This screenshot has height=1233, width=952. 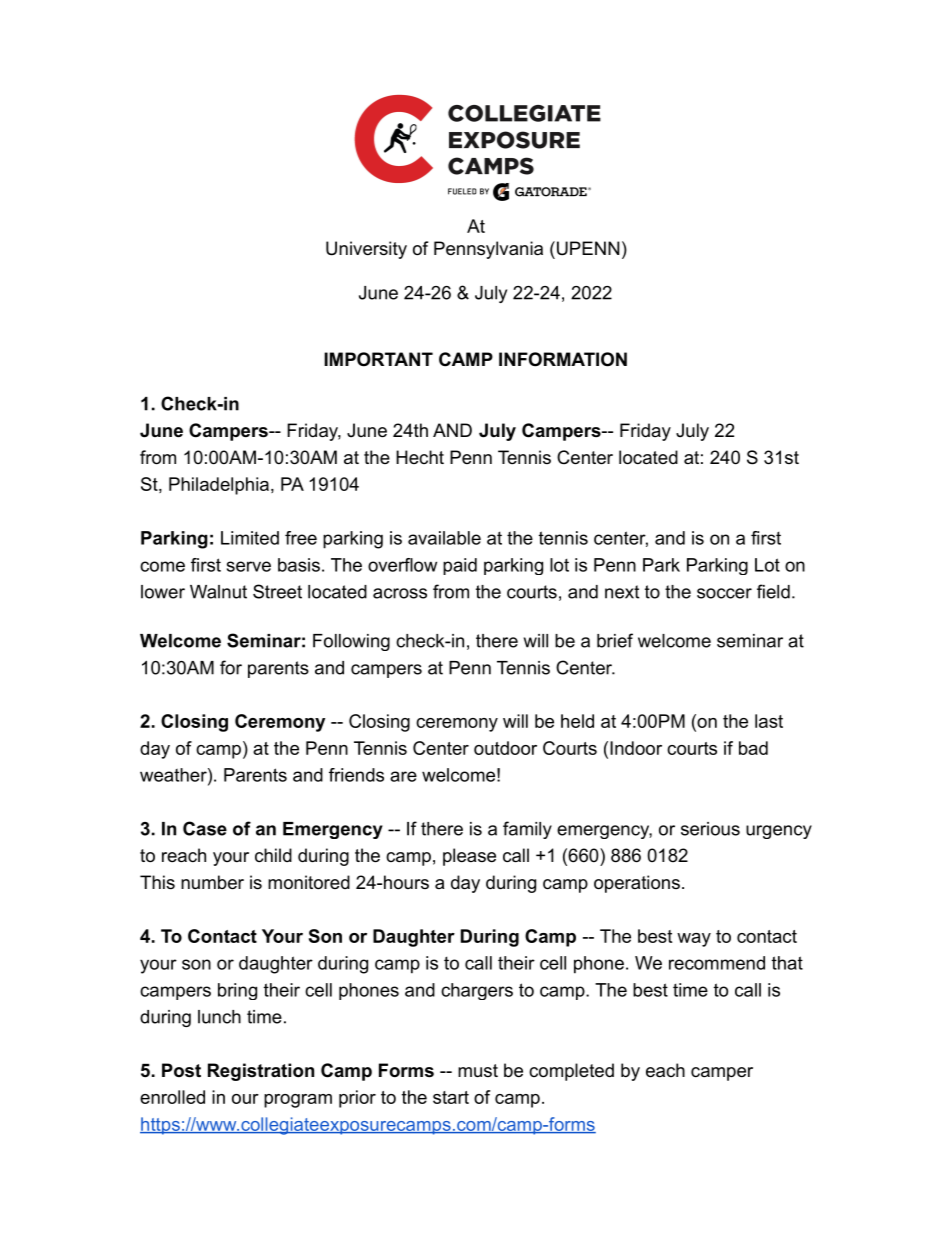 I want to click on last, so click(x=769, y=721).
